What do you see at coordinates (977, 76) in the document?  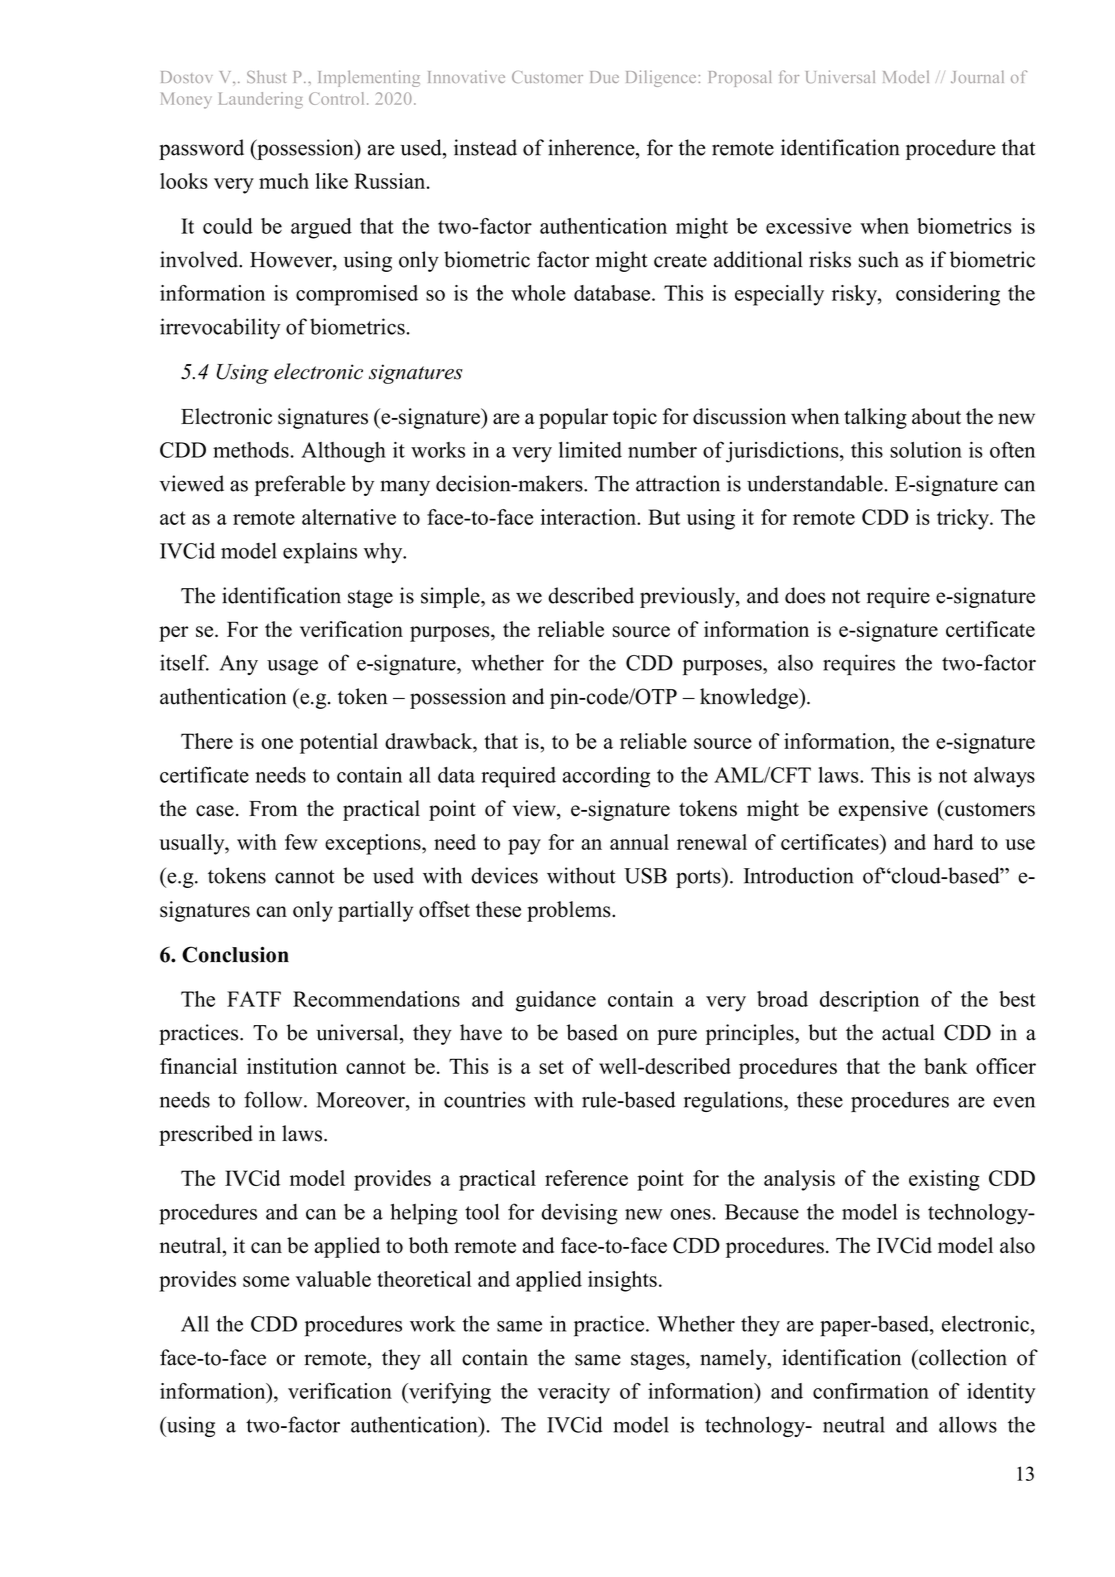 I see `Journal` at bounding box center [977, 76].
